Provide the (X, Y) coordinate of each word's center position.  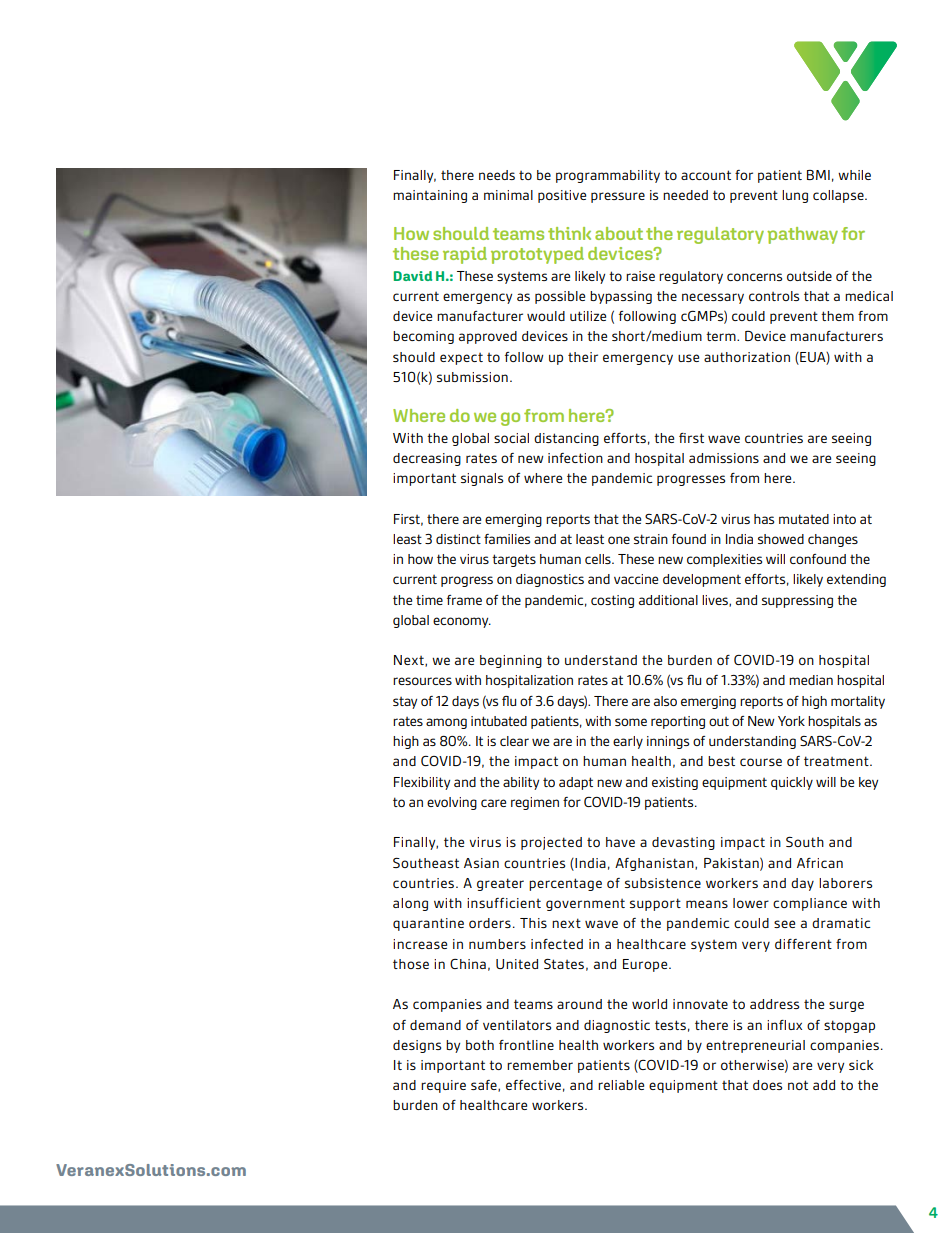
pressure (618, 197)
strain (651, 539)
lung (795, 196)
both (480, 1045)
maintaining (430, 196)
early (628, 742)
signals (482, 479)
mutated (804, 519)
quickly (792, 783)
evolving (452, 803)
